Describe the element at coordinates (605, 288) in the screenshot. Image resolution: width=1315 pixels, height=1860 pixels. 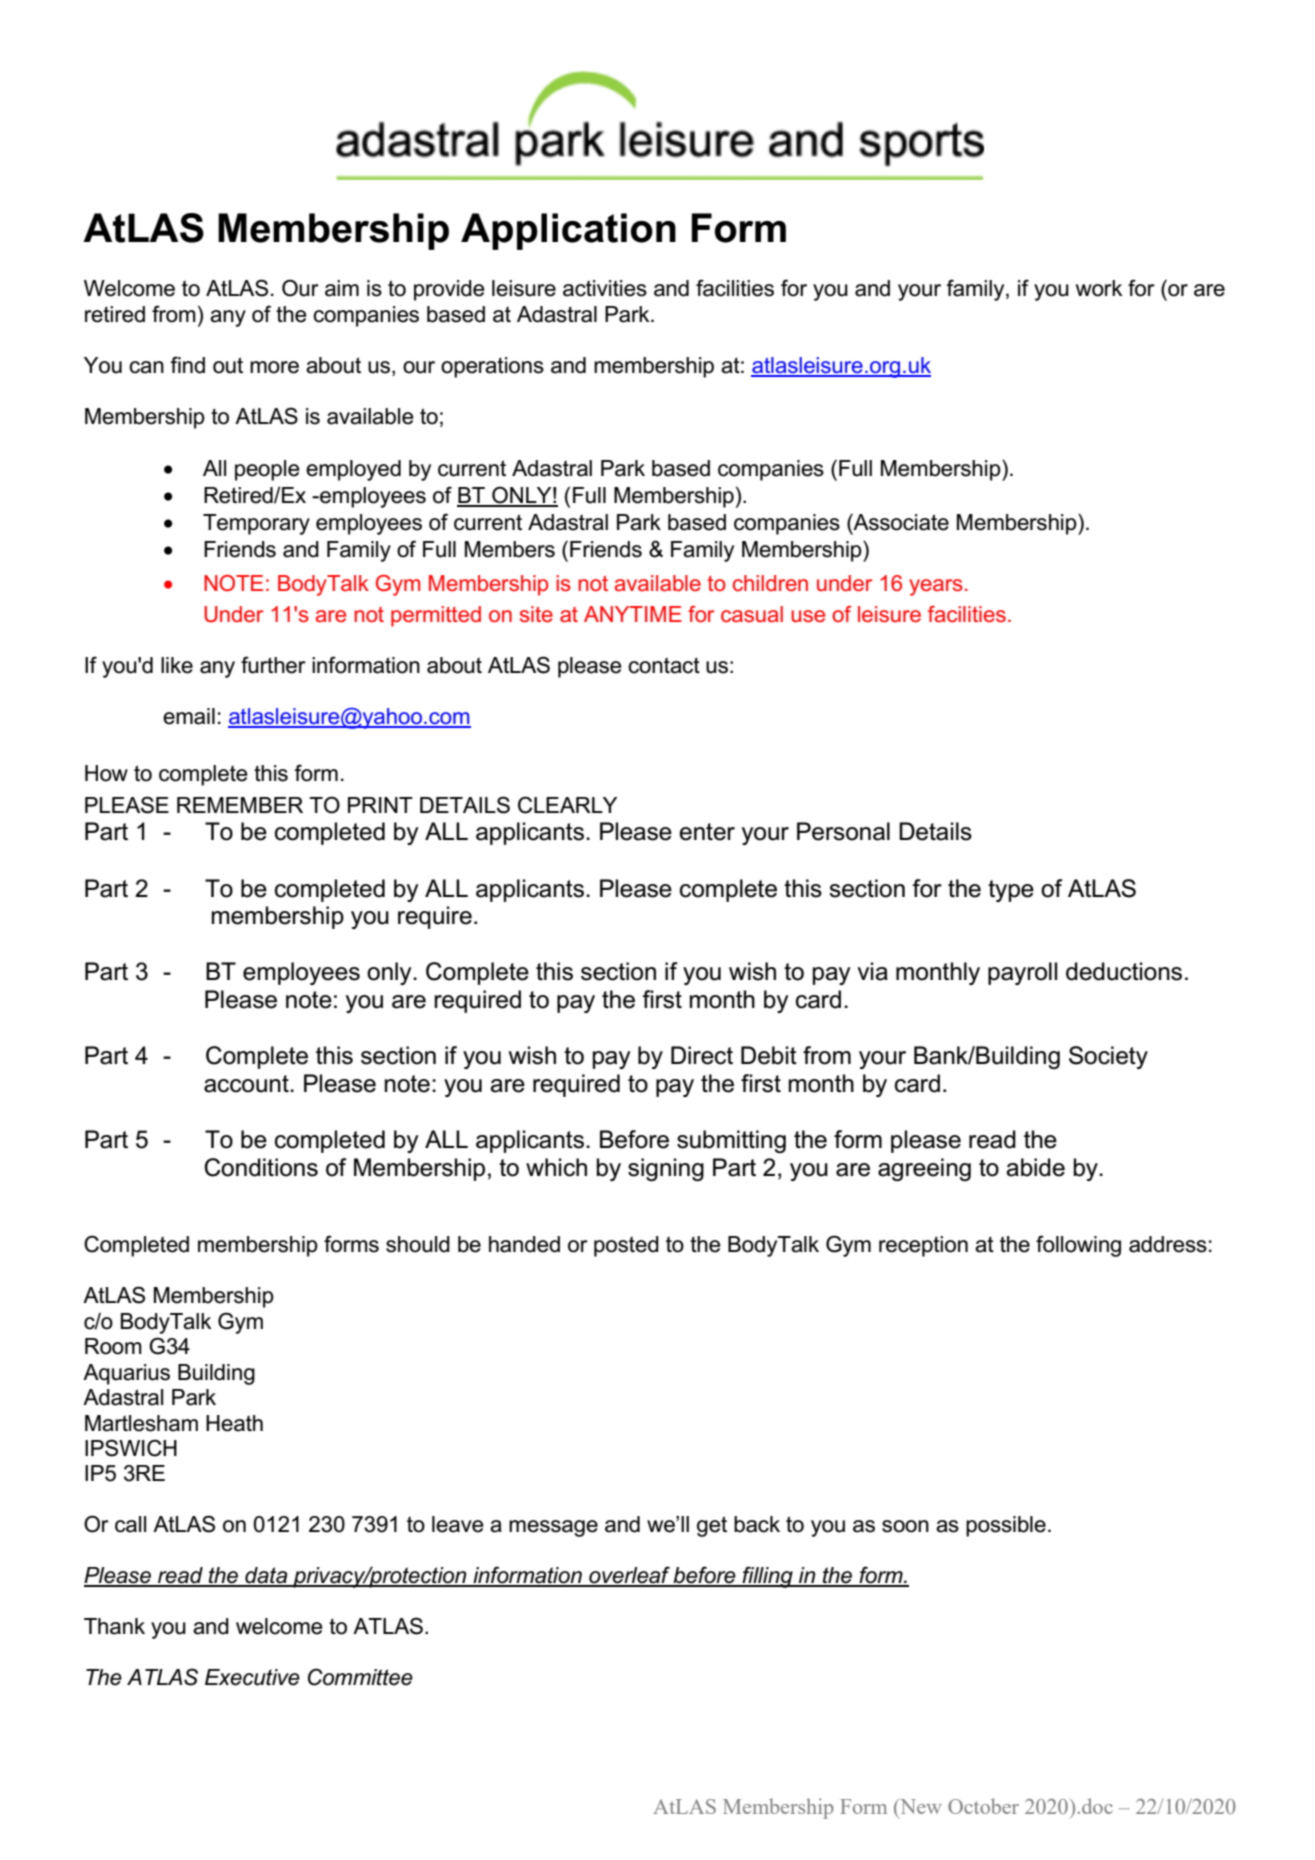
I see `activities` at that location.
